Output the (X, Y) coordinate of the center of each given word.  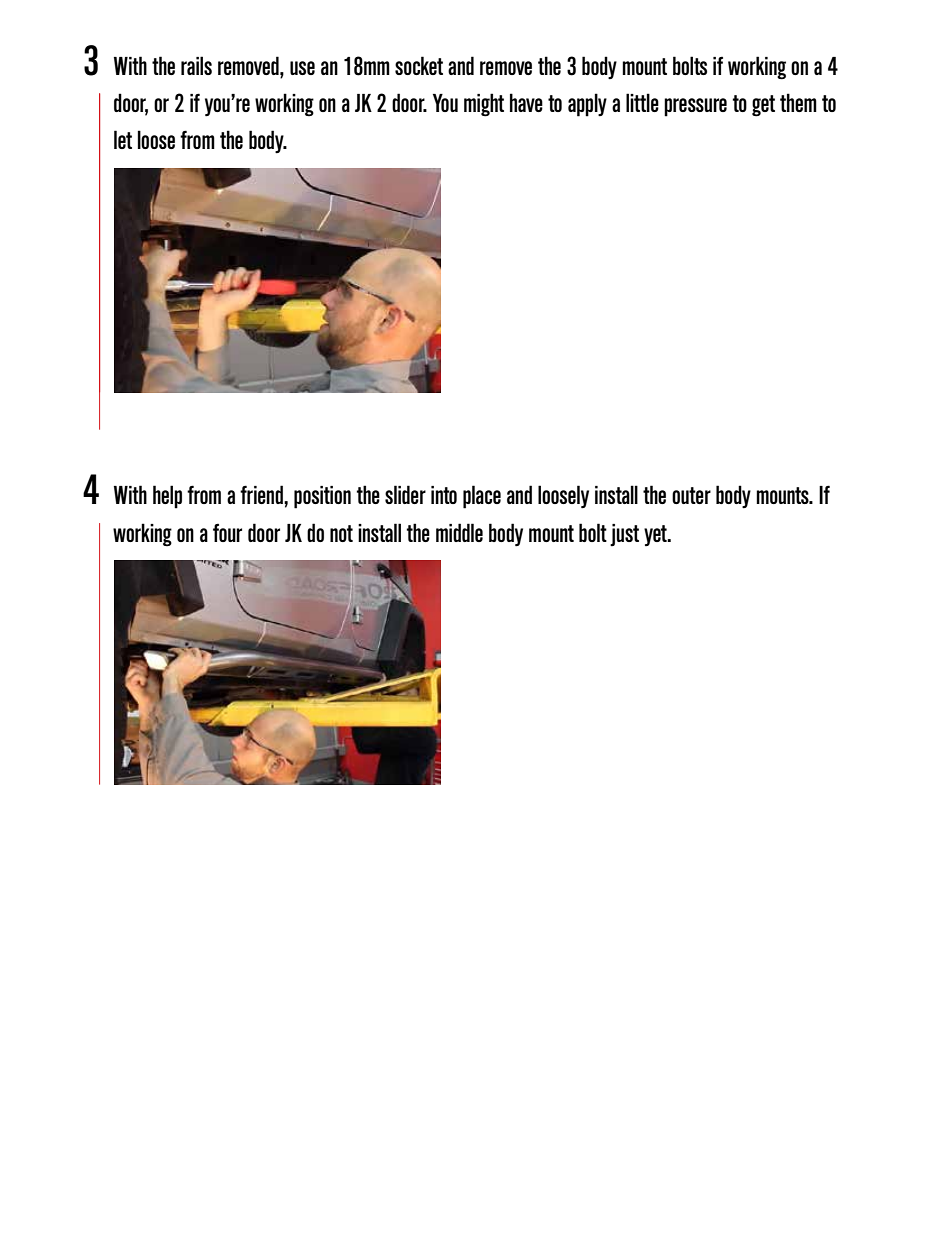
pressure (695, 107)
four (227, 532)
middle (459, 532)
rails (196, 65)
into (444, 495)
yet (656, 535)
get (763, 106)
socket (419, 65)
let (123, 139)
